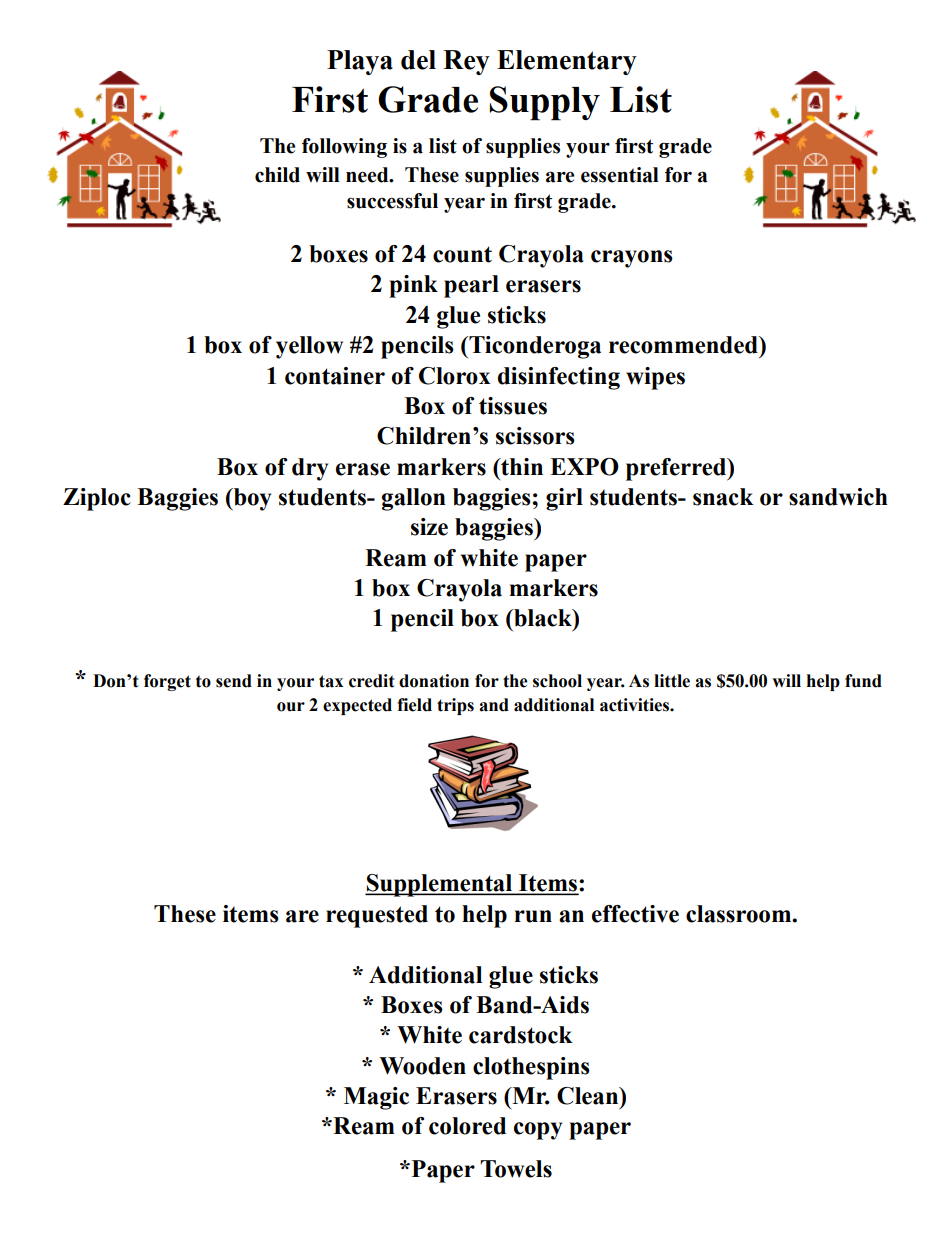 Image resolution: width=952 pixels, height=1233 pixels. Describe the element at coordinates (376, 1098) in the screenshot. I see `Magic` at that location.
